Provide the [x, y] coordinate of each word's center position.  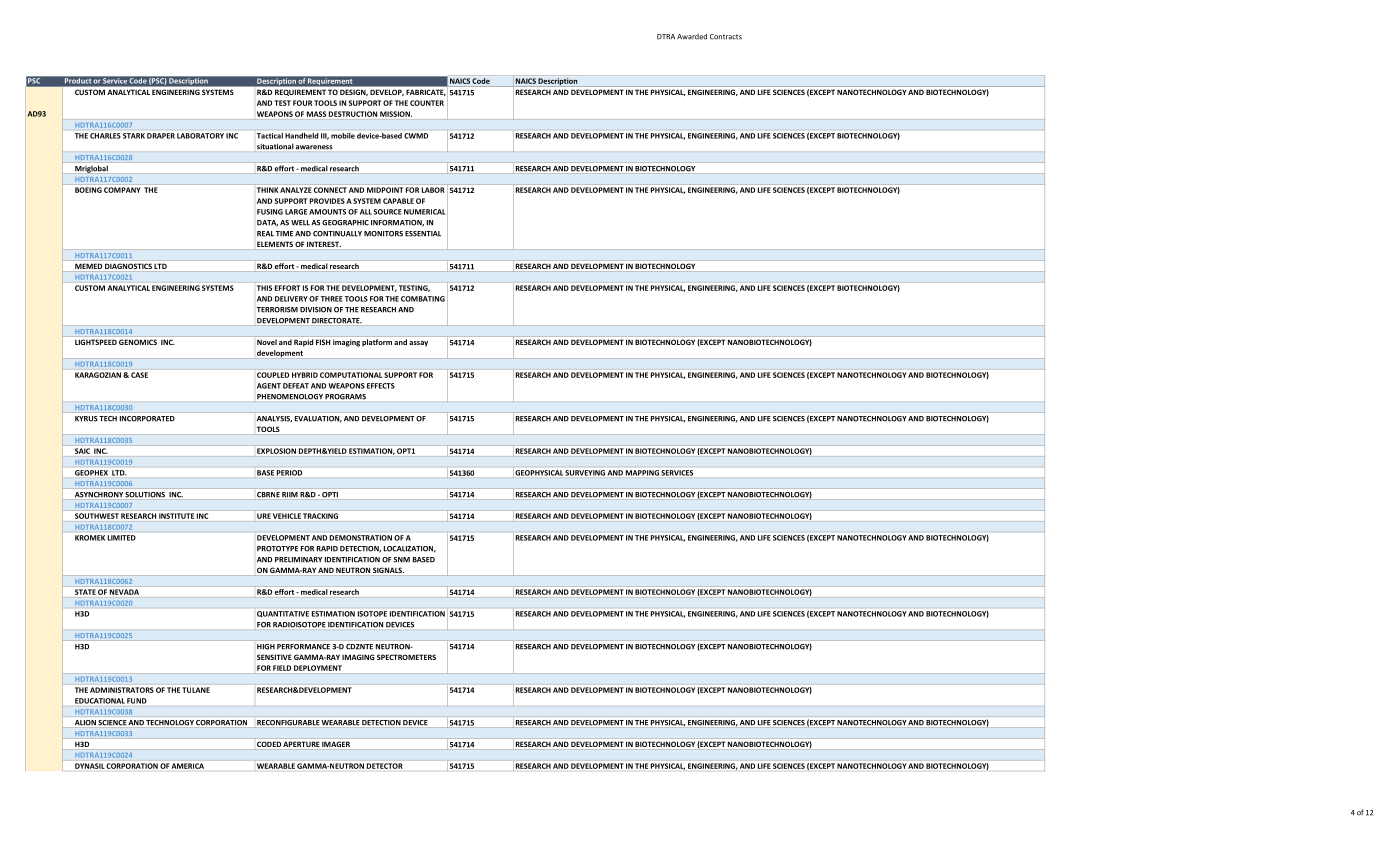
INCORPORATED [147, 419]
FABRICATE [426, 93]
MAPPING [642, 473]
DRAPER [161, 136]
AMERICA [188, 766]
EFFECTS [381, 386]
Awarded [692, 36]
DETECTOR [384, 766]
